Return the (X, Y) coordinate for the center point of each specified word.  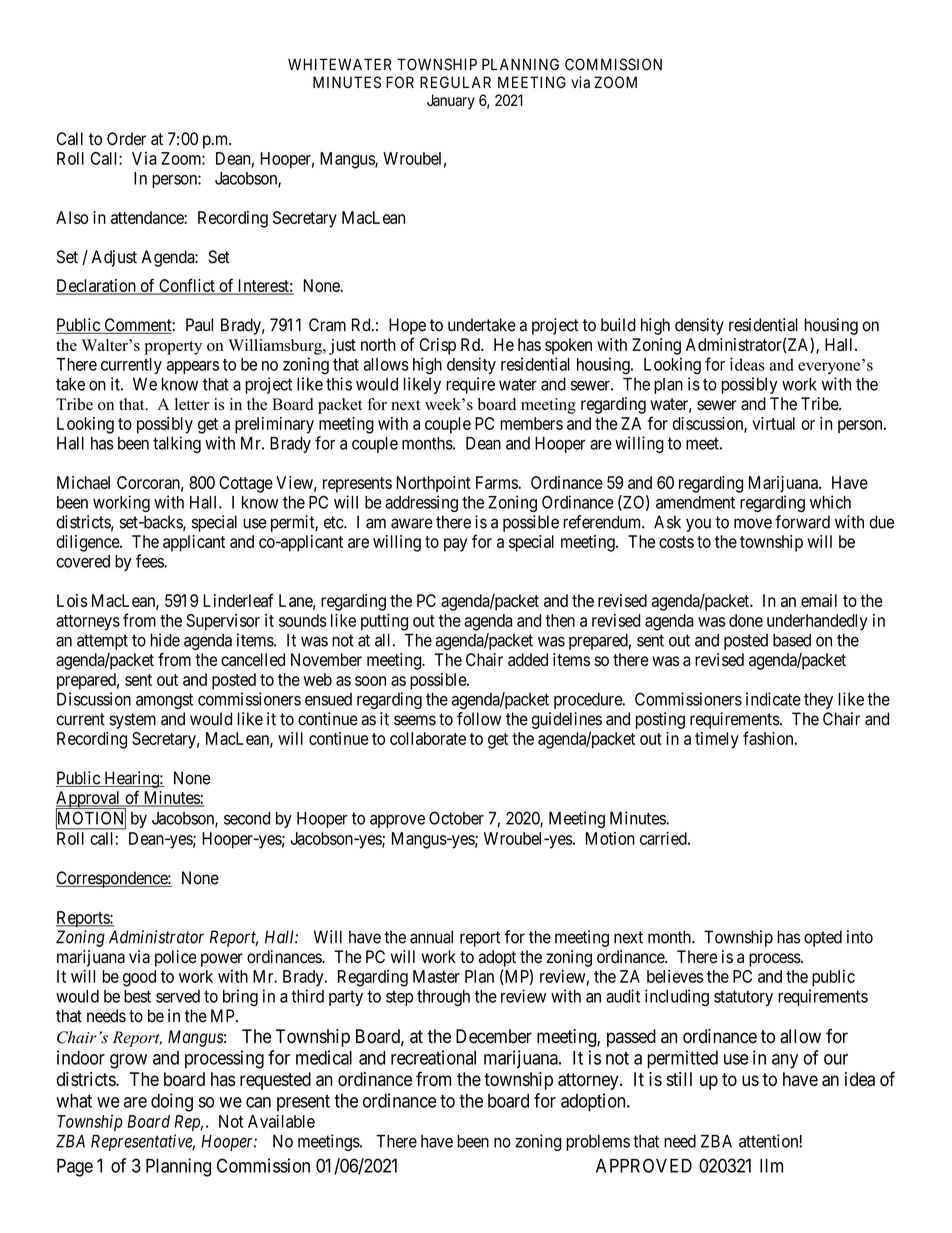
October (456, 818)
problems (598, 1143)
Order (126, 139)
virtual (773, 423)
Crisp (438, 346)
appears (193, 367)
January (451, 101)
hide (165, 640)
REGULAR (455, 82)
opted (823, 938)
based (792, 640)
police (176, 958)
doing (172, 1102)
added (528, 659)
